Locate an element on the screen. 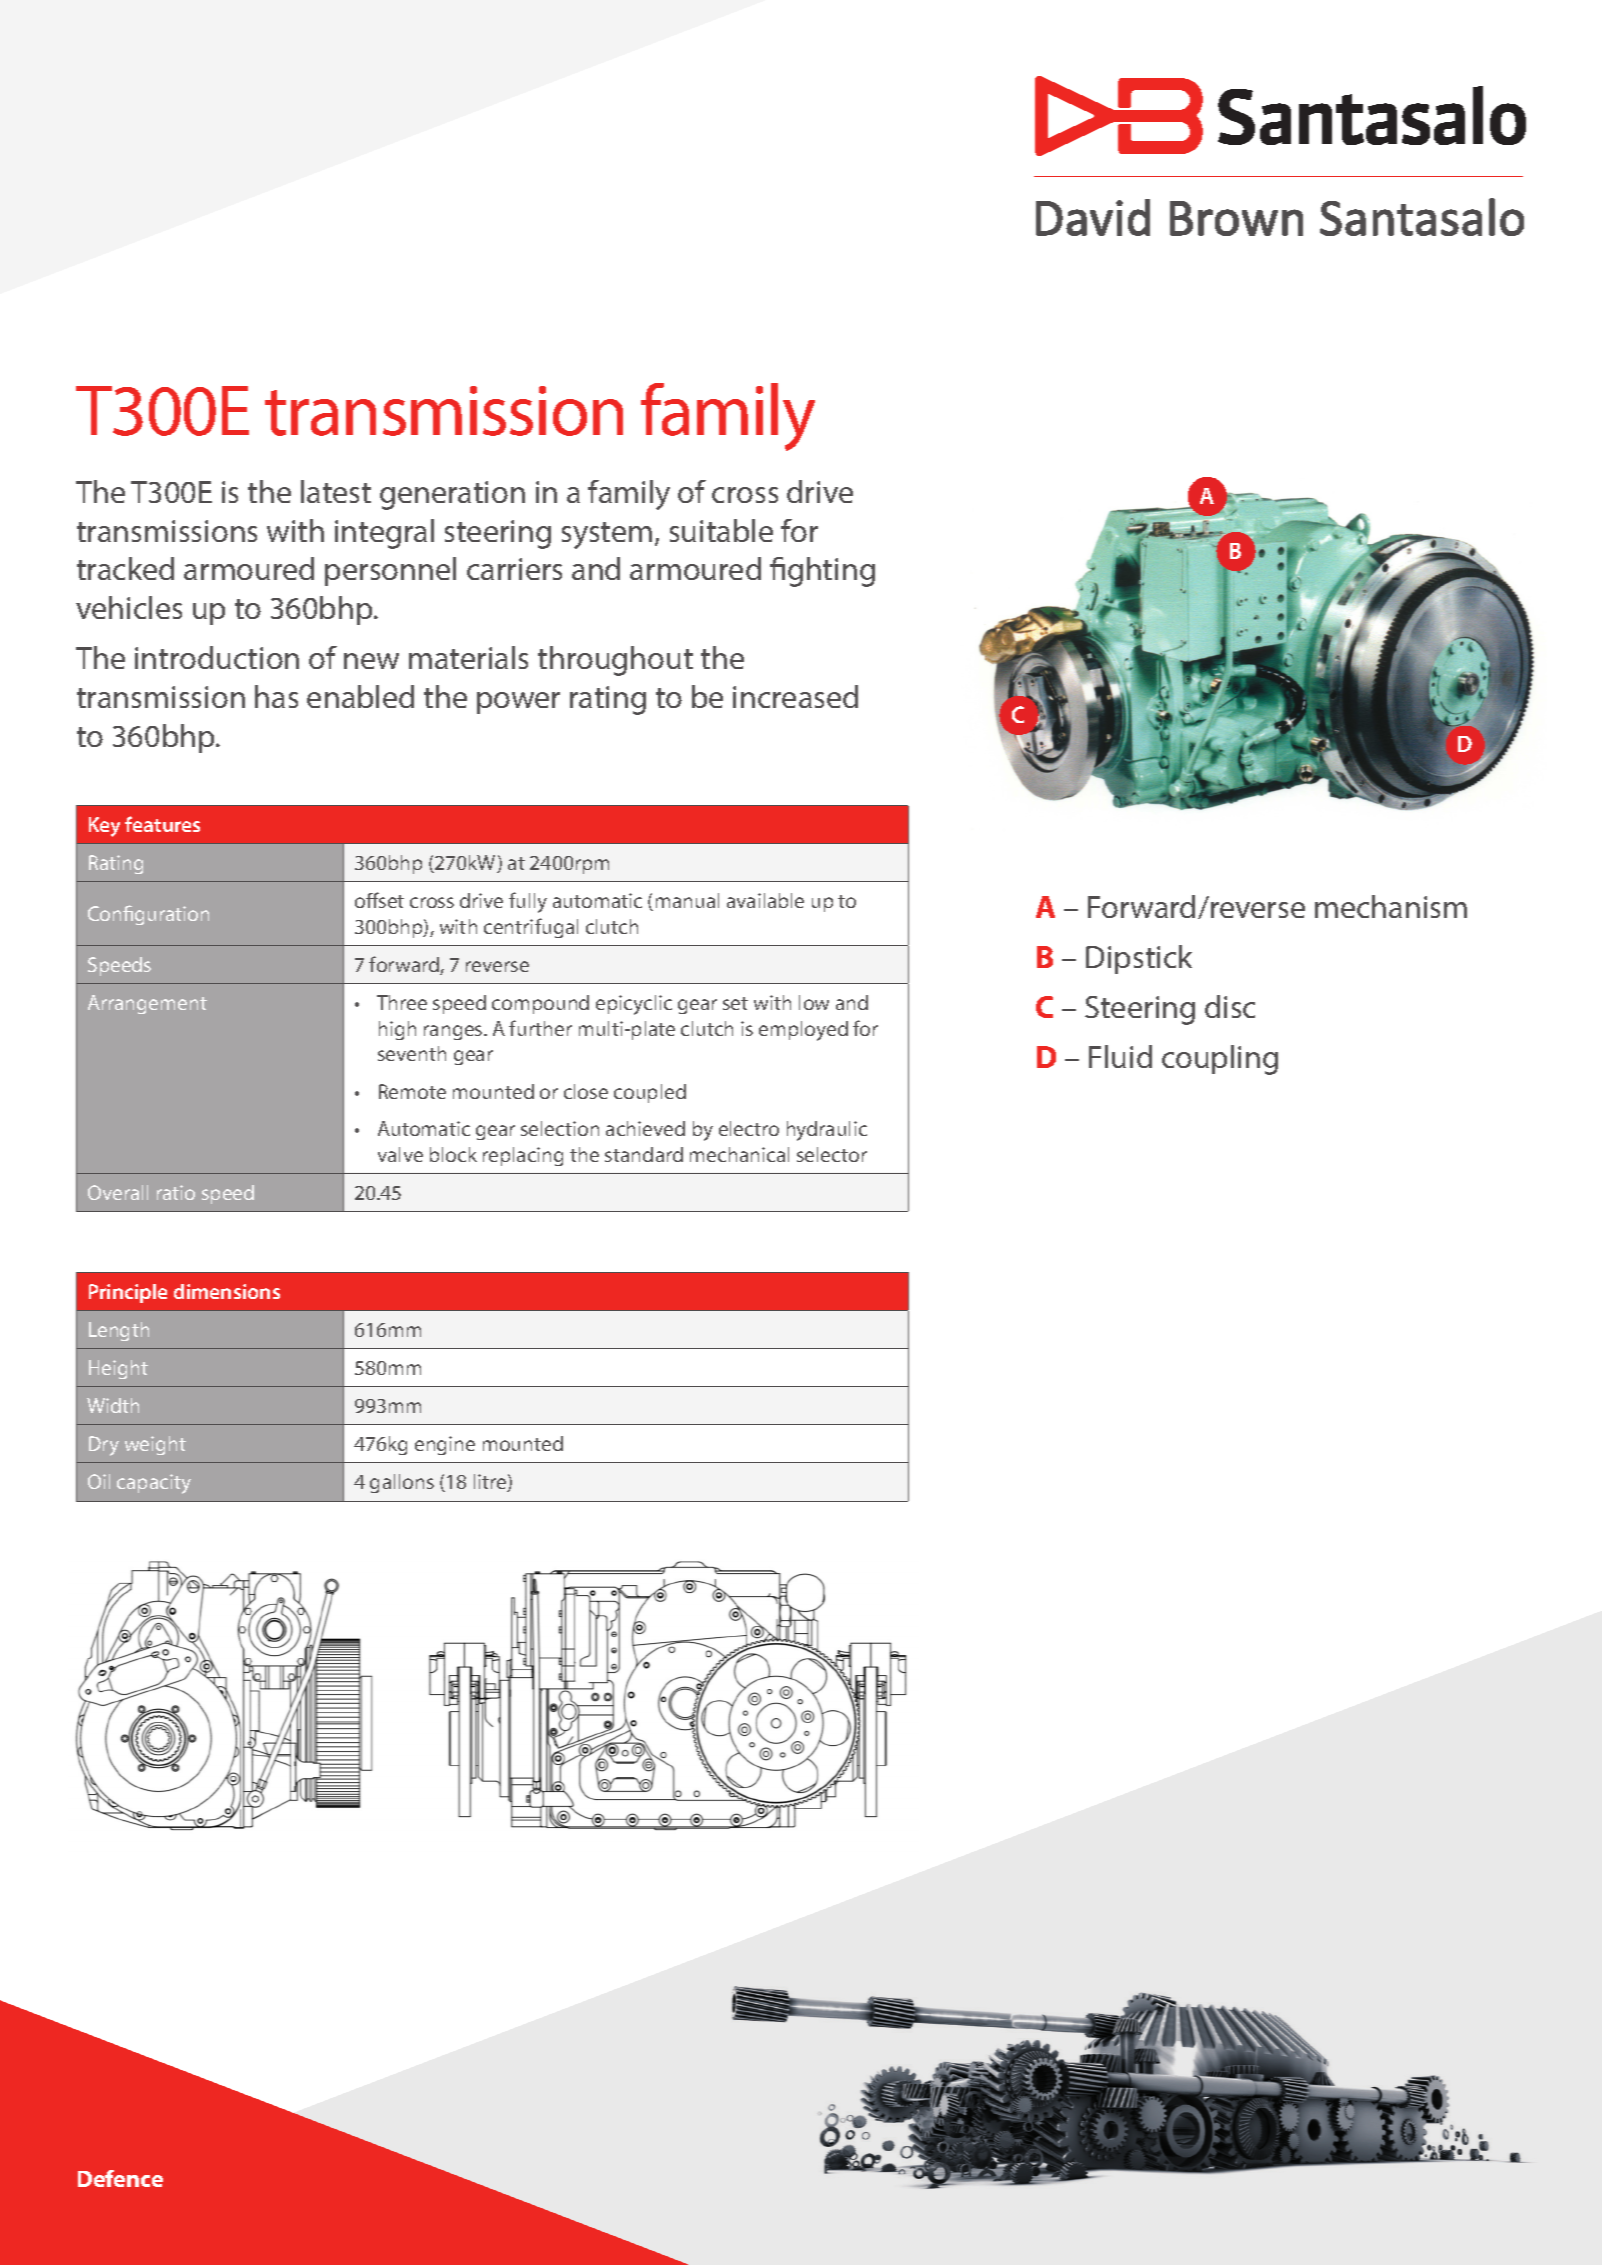  suitable is located at coordinates (721, 530).
